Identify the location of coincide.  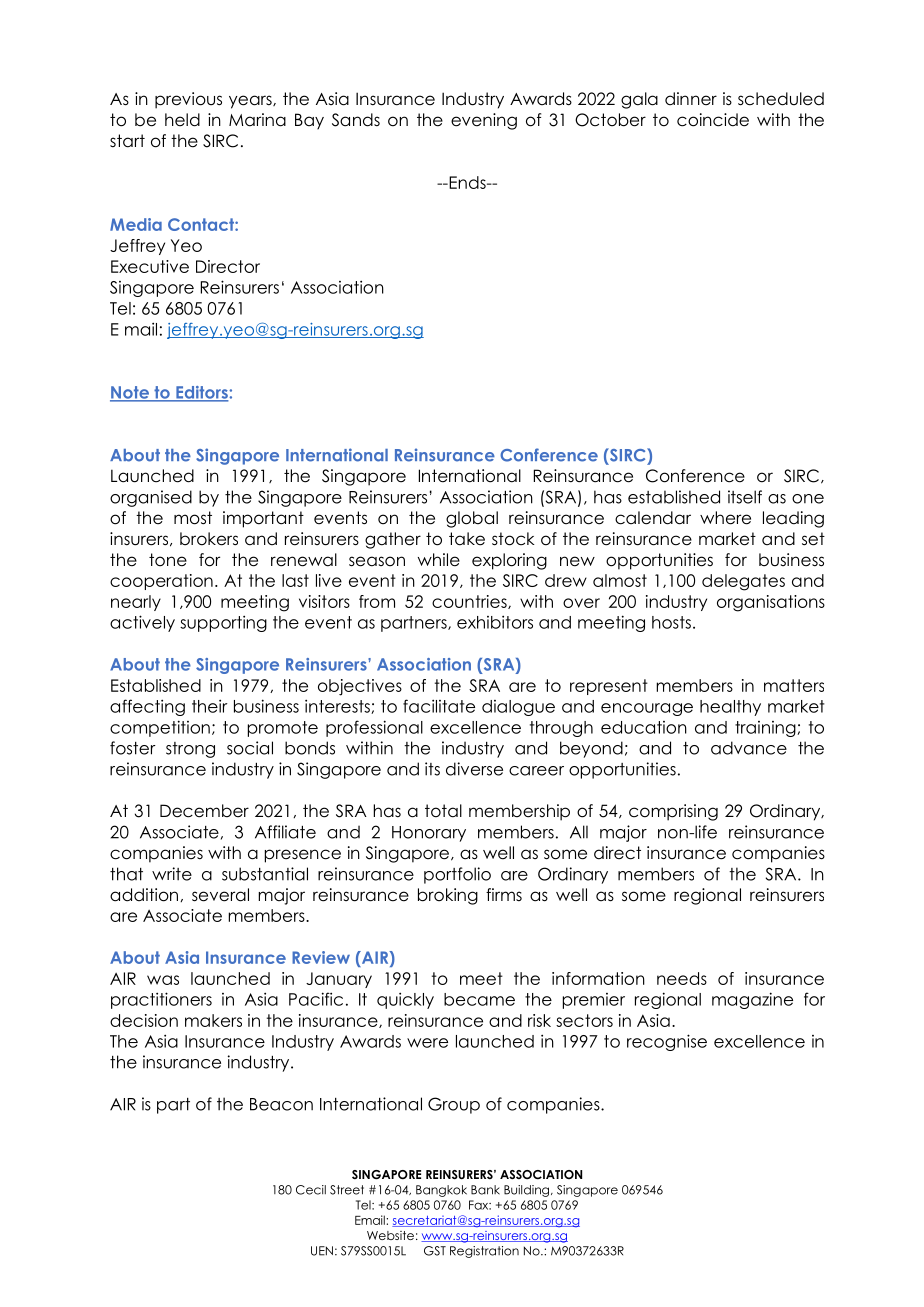
(713, 120).
